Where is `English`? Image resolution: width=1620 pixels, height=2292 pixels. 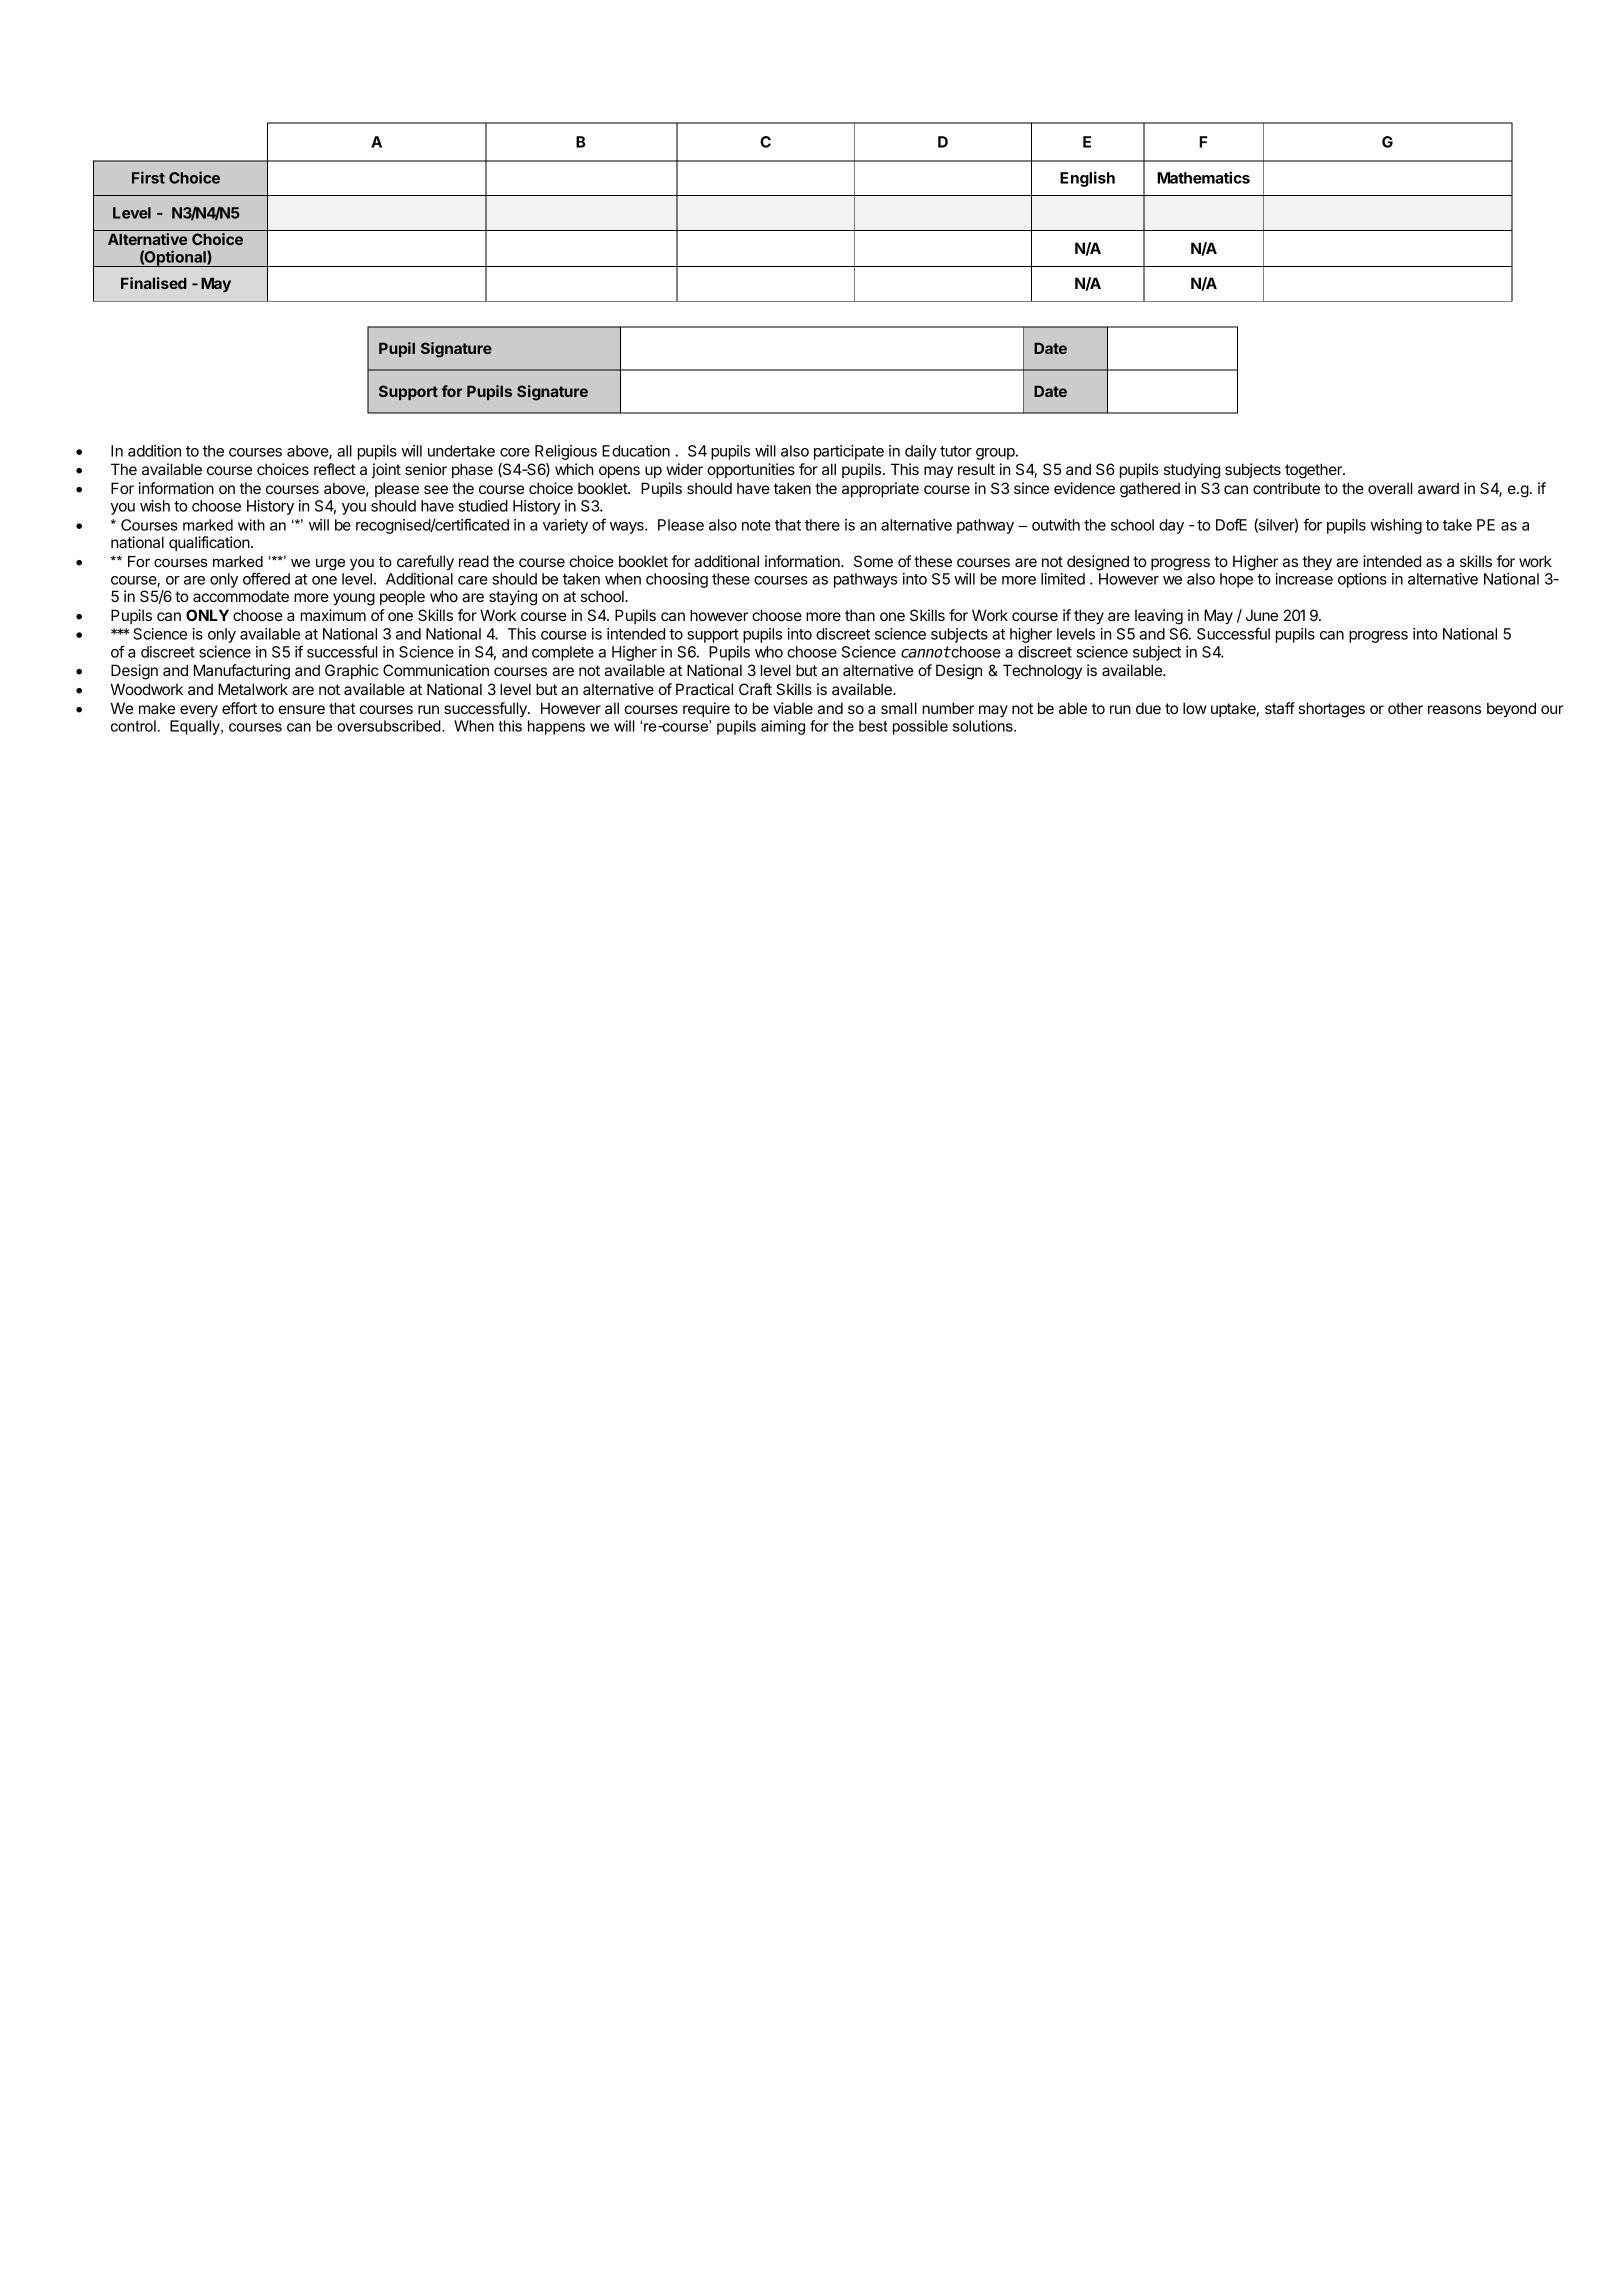 English is located at coordinates (1087, 179).
